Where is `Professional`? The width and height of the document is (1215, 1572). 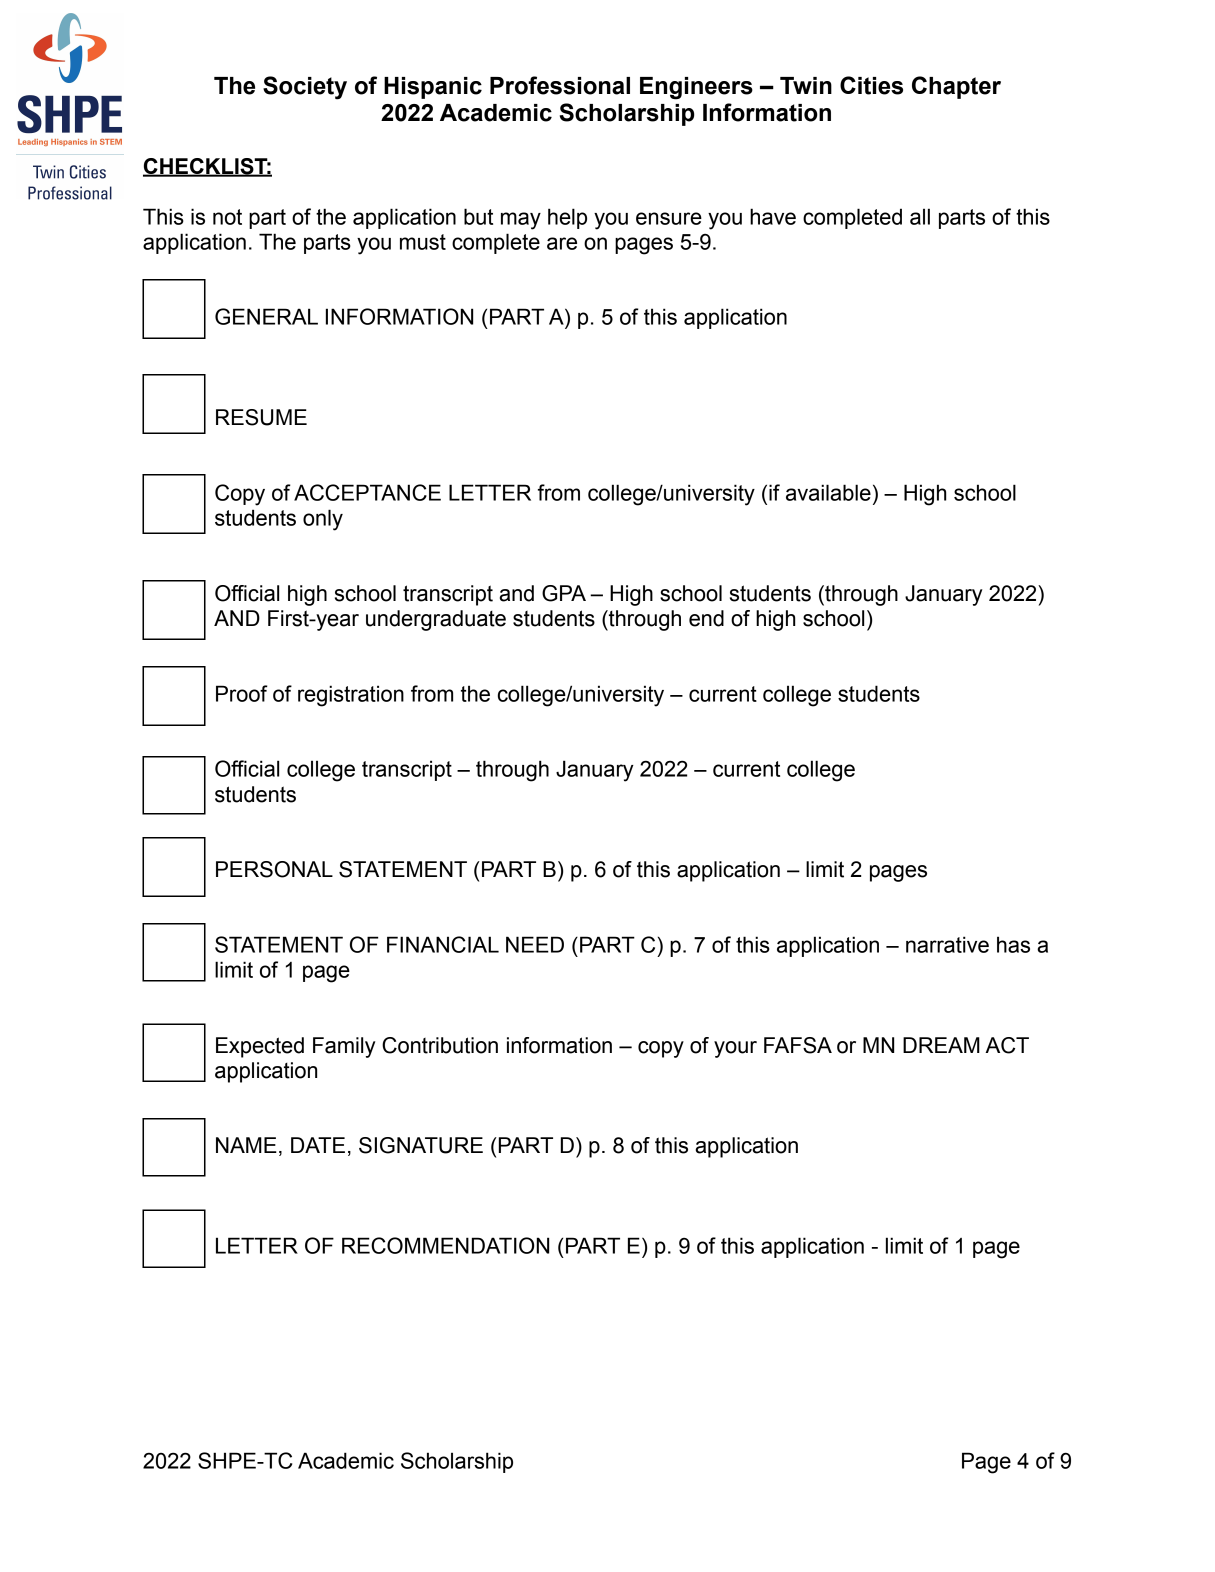 Professional is located at coordinates (560, 85).
